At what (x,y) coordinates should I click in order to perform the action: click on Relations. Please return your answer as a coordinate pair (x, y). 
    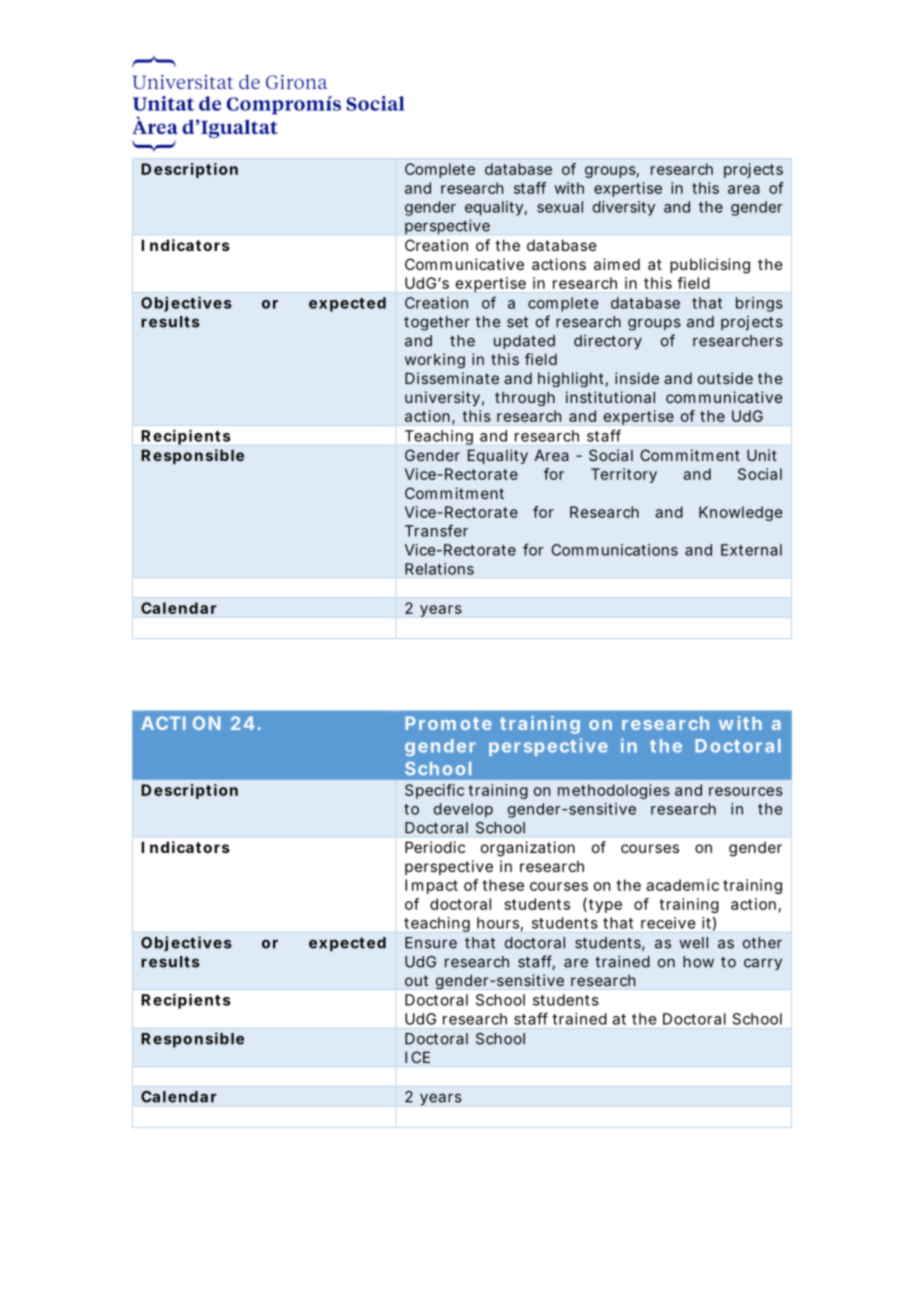
    Looking at the image, I should click on (439, 569).
